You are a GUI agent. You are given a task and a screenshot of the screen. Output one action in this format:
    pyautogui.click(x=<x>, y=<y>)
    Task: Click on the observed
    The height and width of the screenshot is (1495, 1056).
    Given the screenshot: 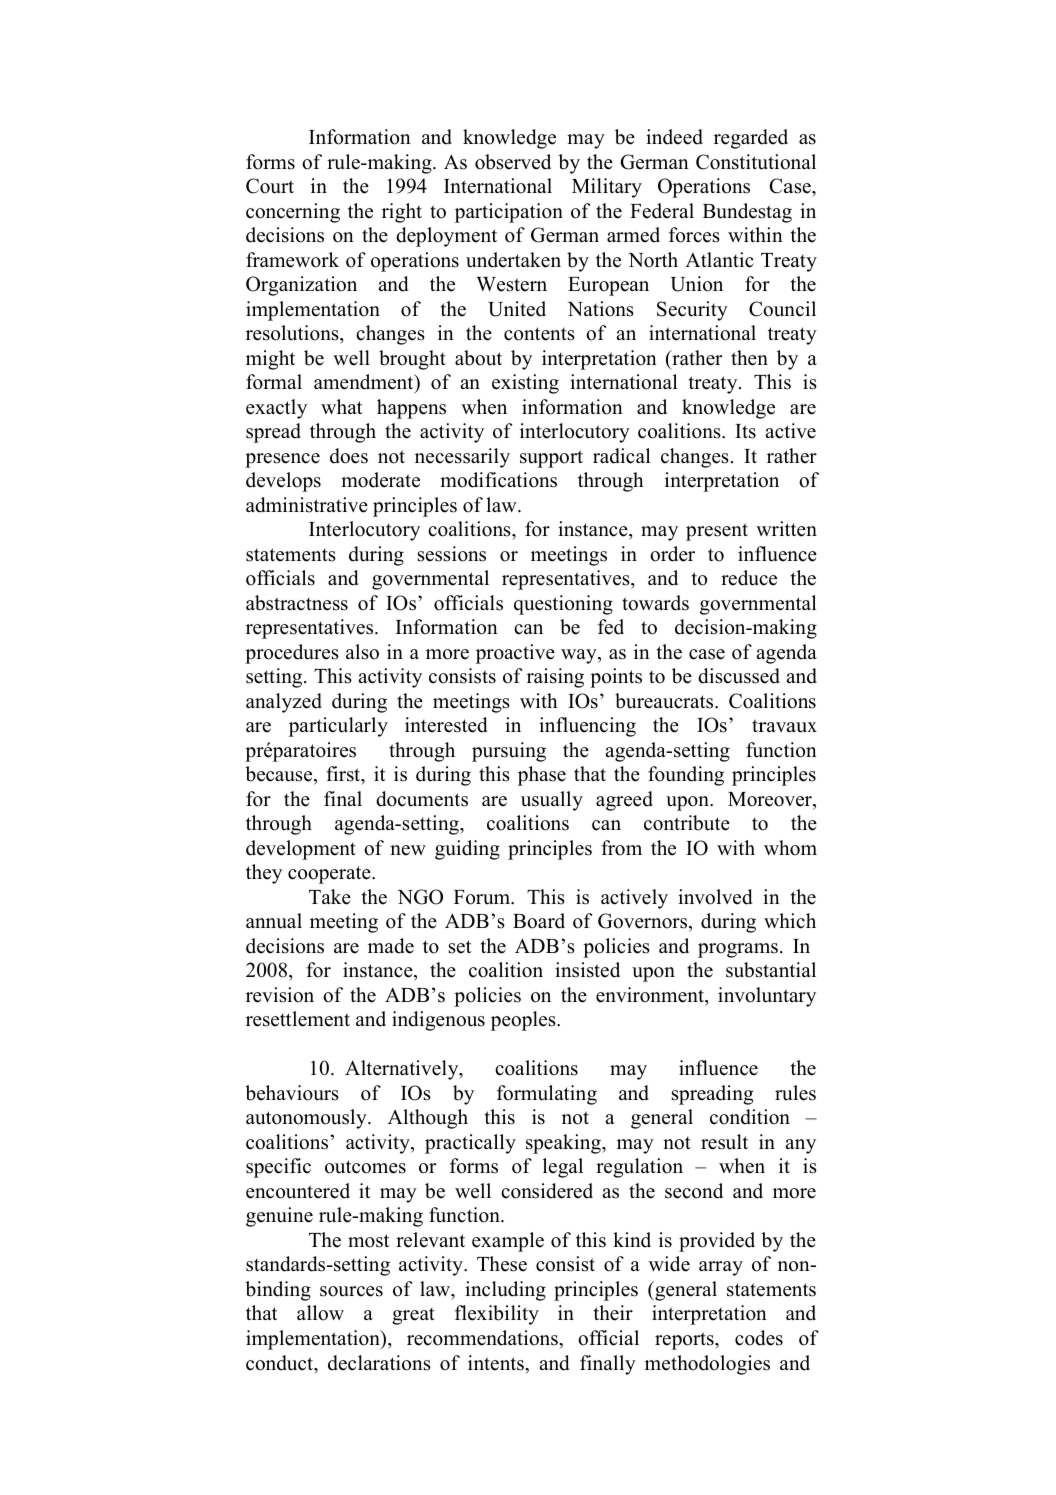 What is the action you would take?
    pyautogui.click(x=513, y=162)
